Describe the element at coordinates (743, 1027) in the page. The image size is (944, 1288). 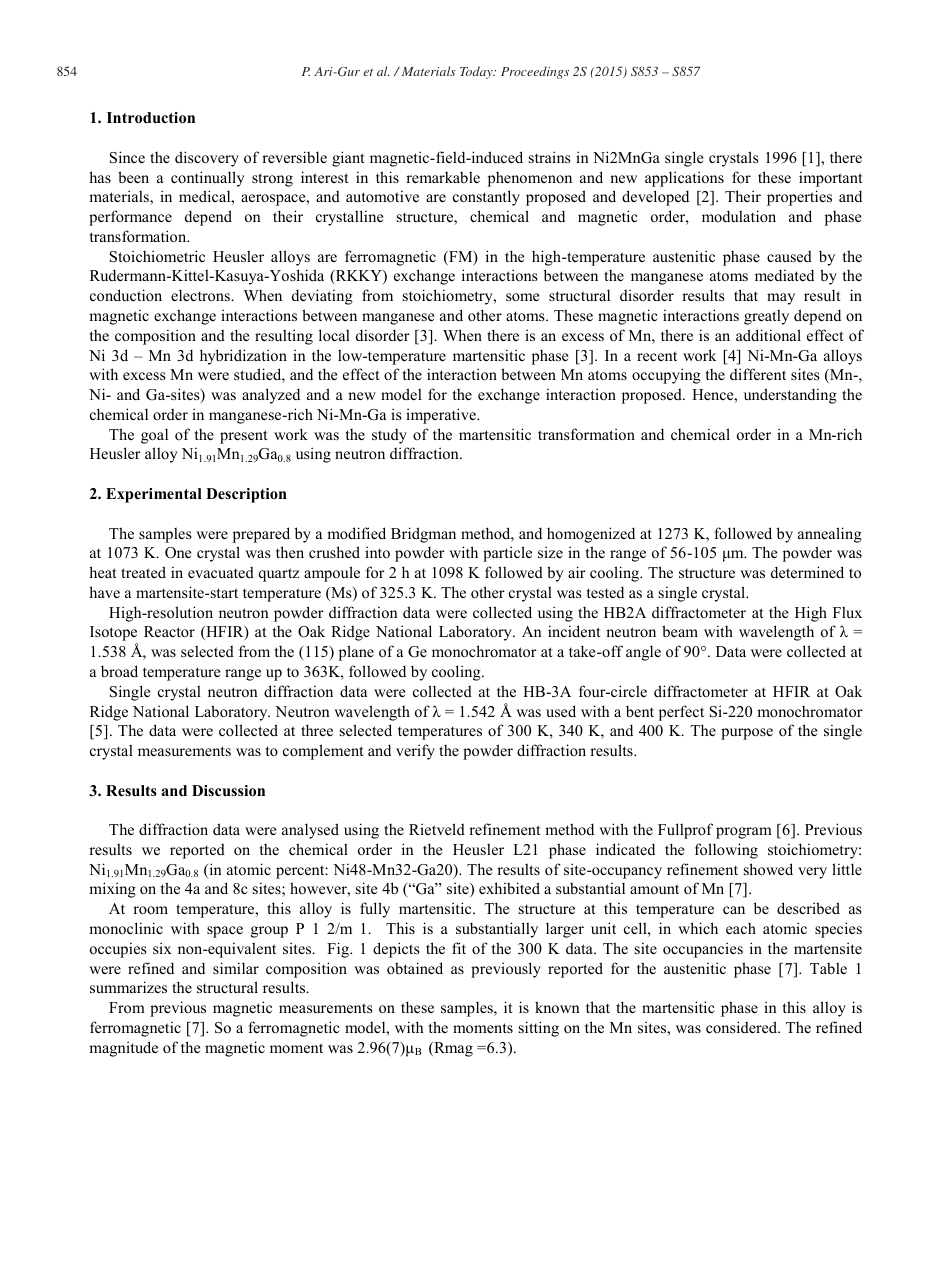
I see `considered` at that location.
